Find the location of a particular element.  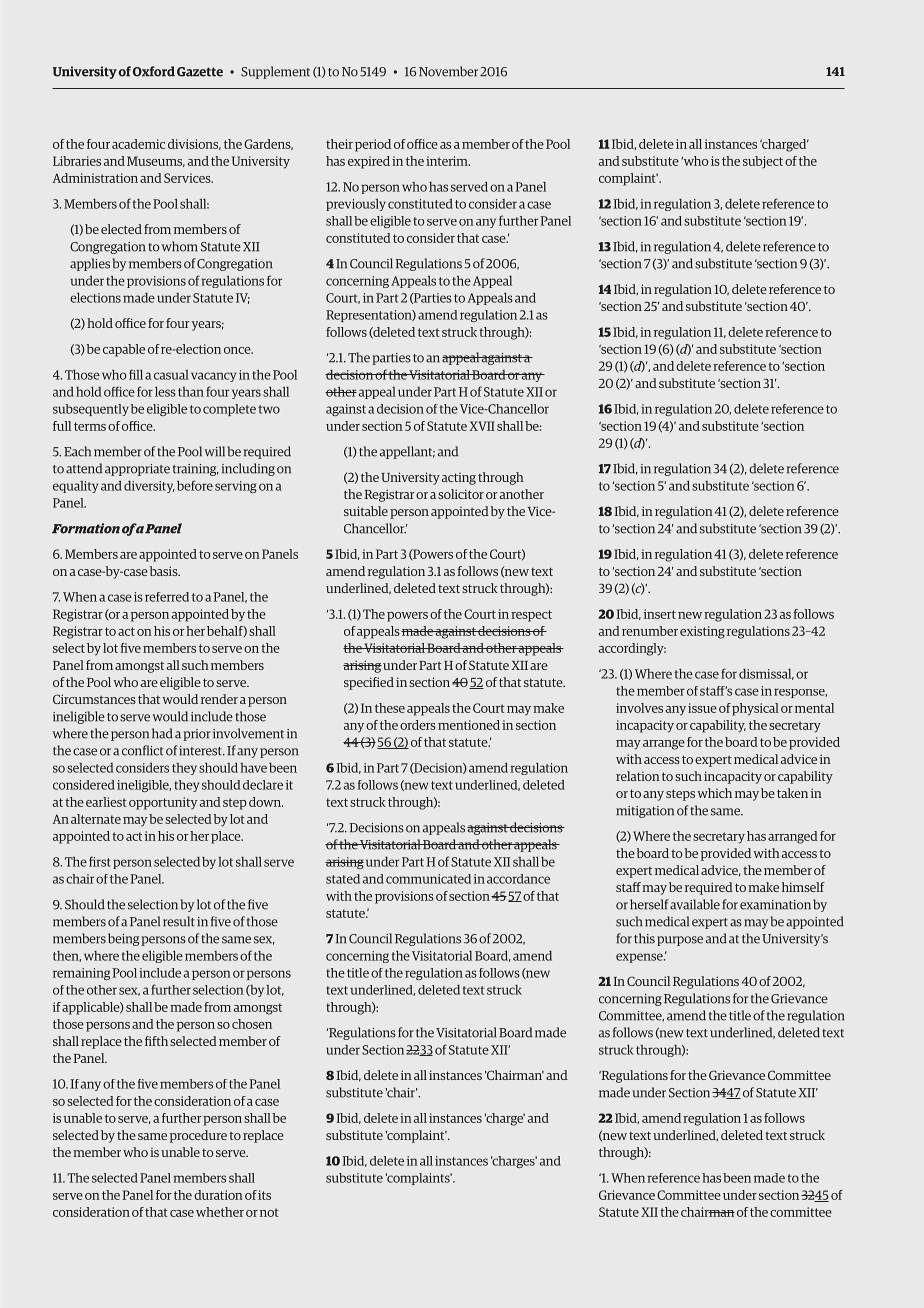

Oxford is located at coordinates (154, 71).
